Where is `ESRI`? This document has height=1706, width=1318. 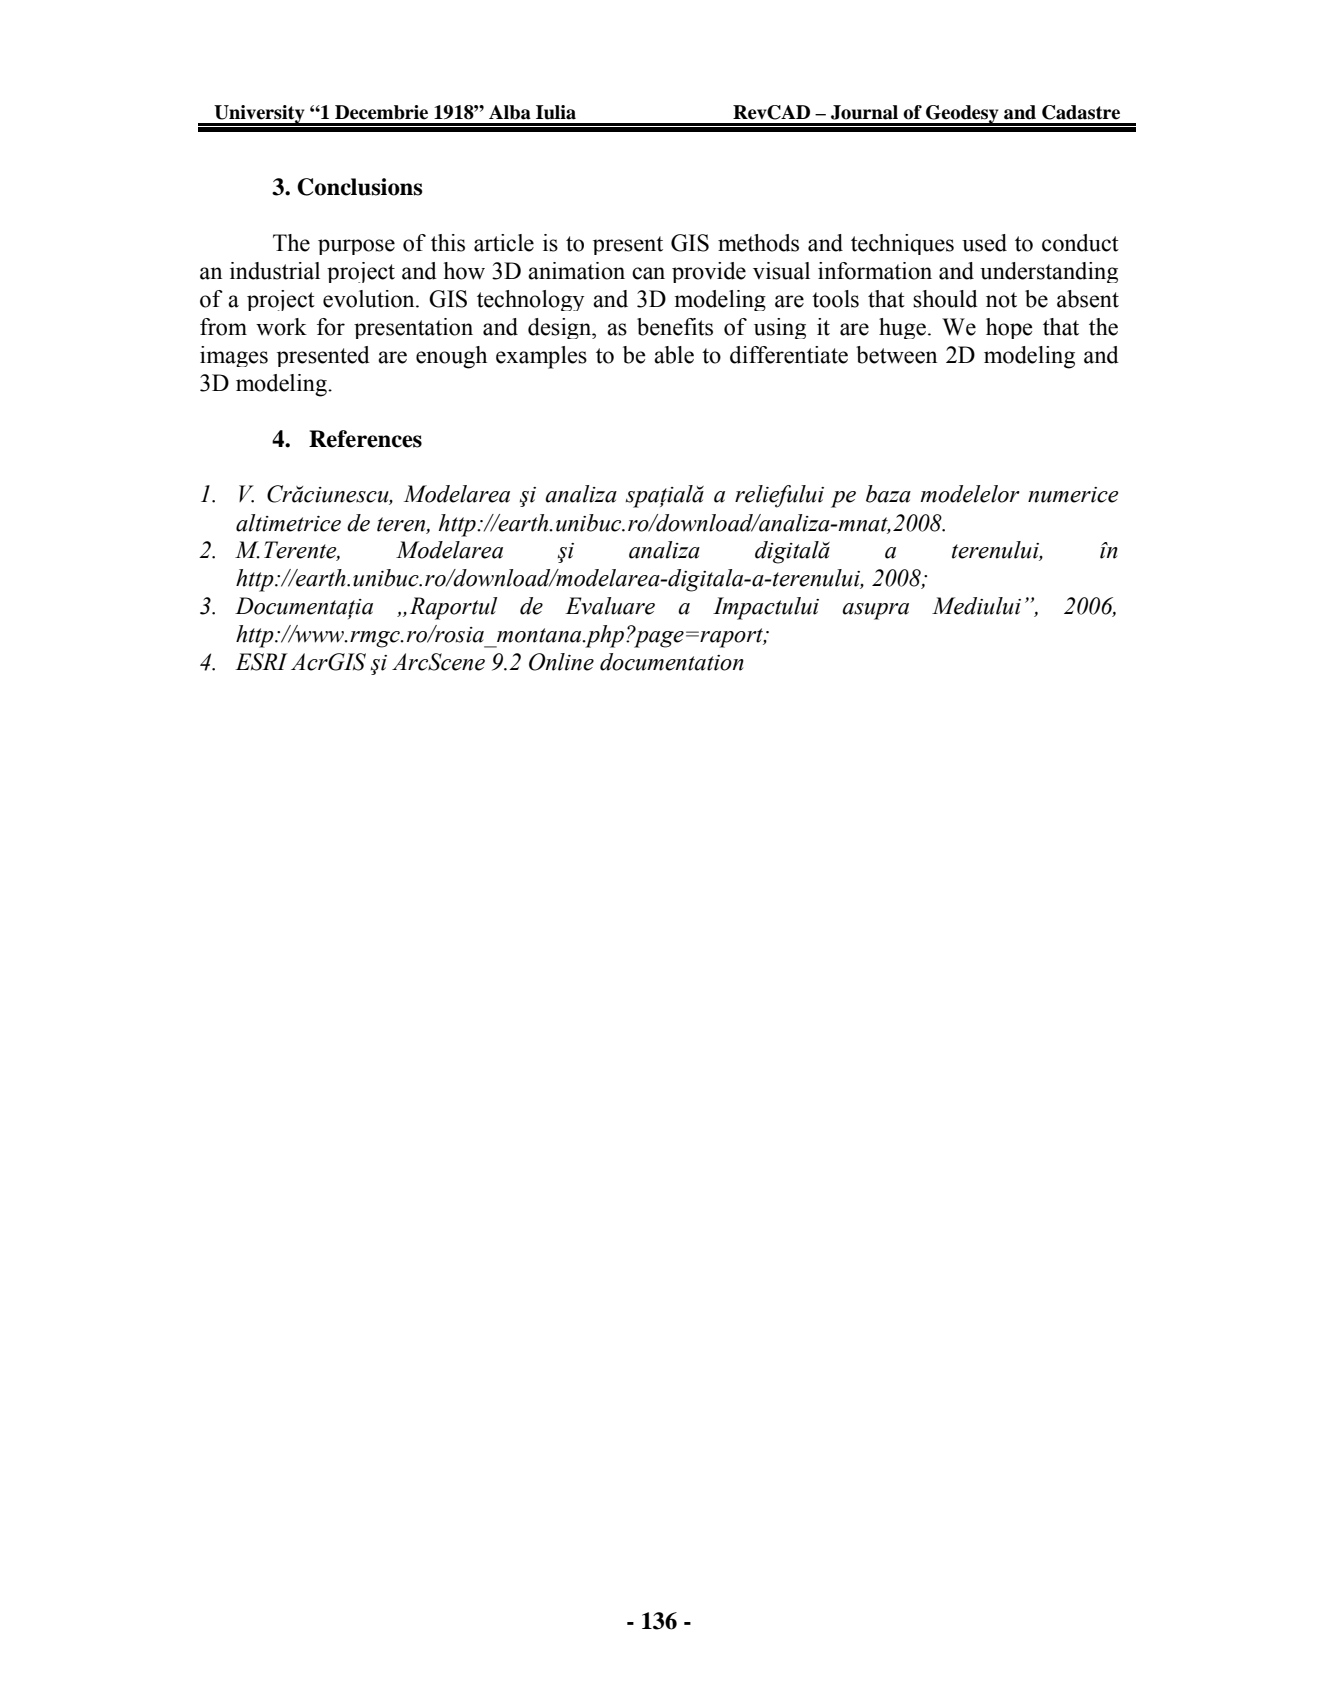 ESRI is located at coordinates (261, 662).
